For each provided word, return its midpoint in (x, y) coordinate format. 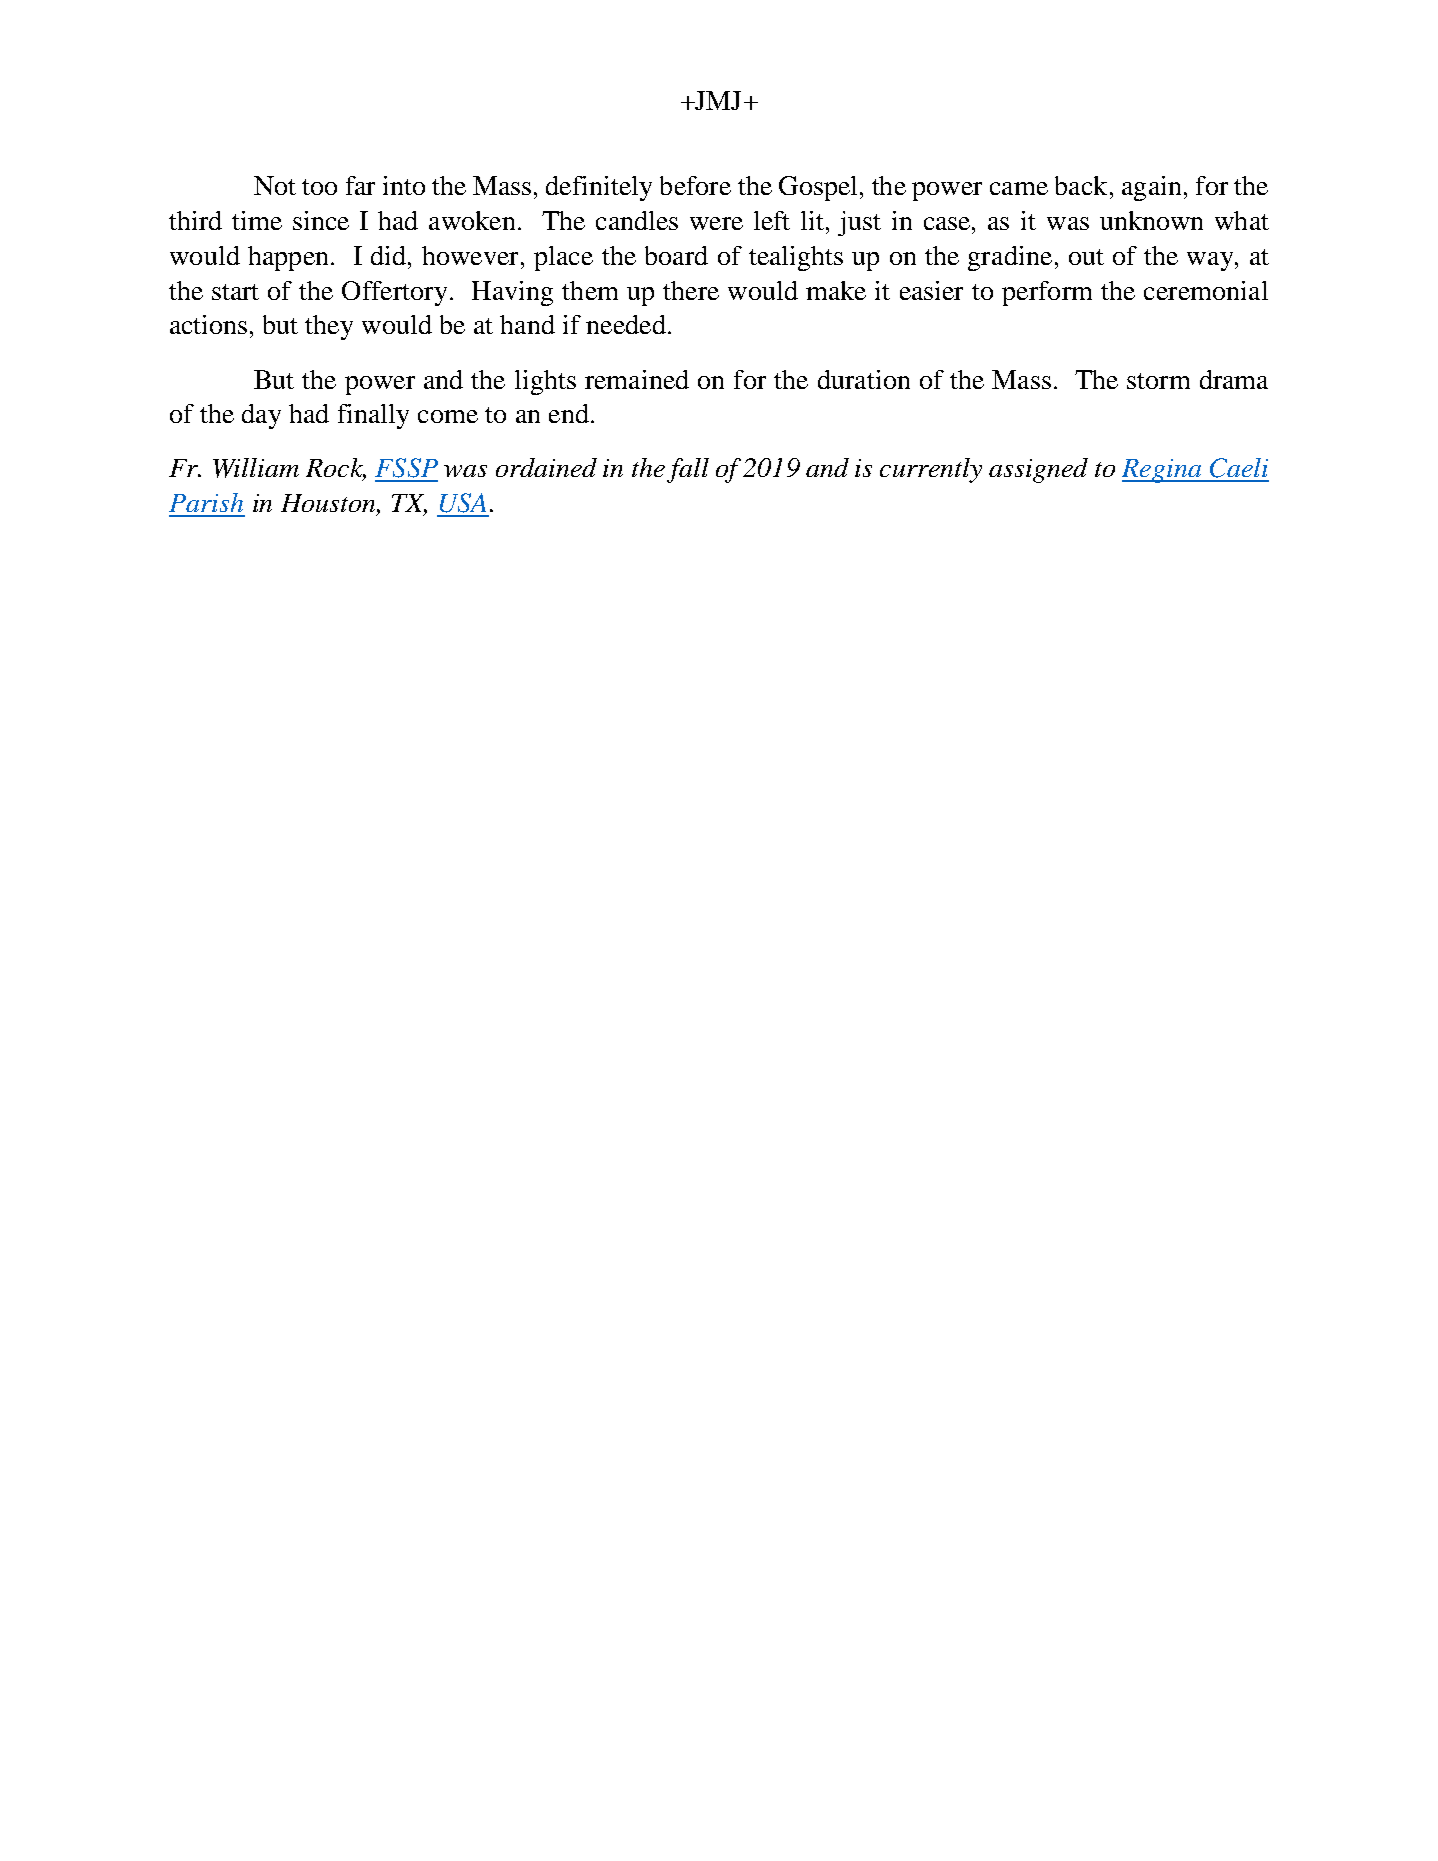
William (256, 468)
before (695, 185)
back (1081, 185)
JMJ (717, 100)
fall (688, 470)
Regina (1163, 471)
